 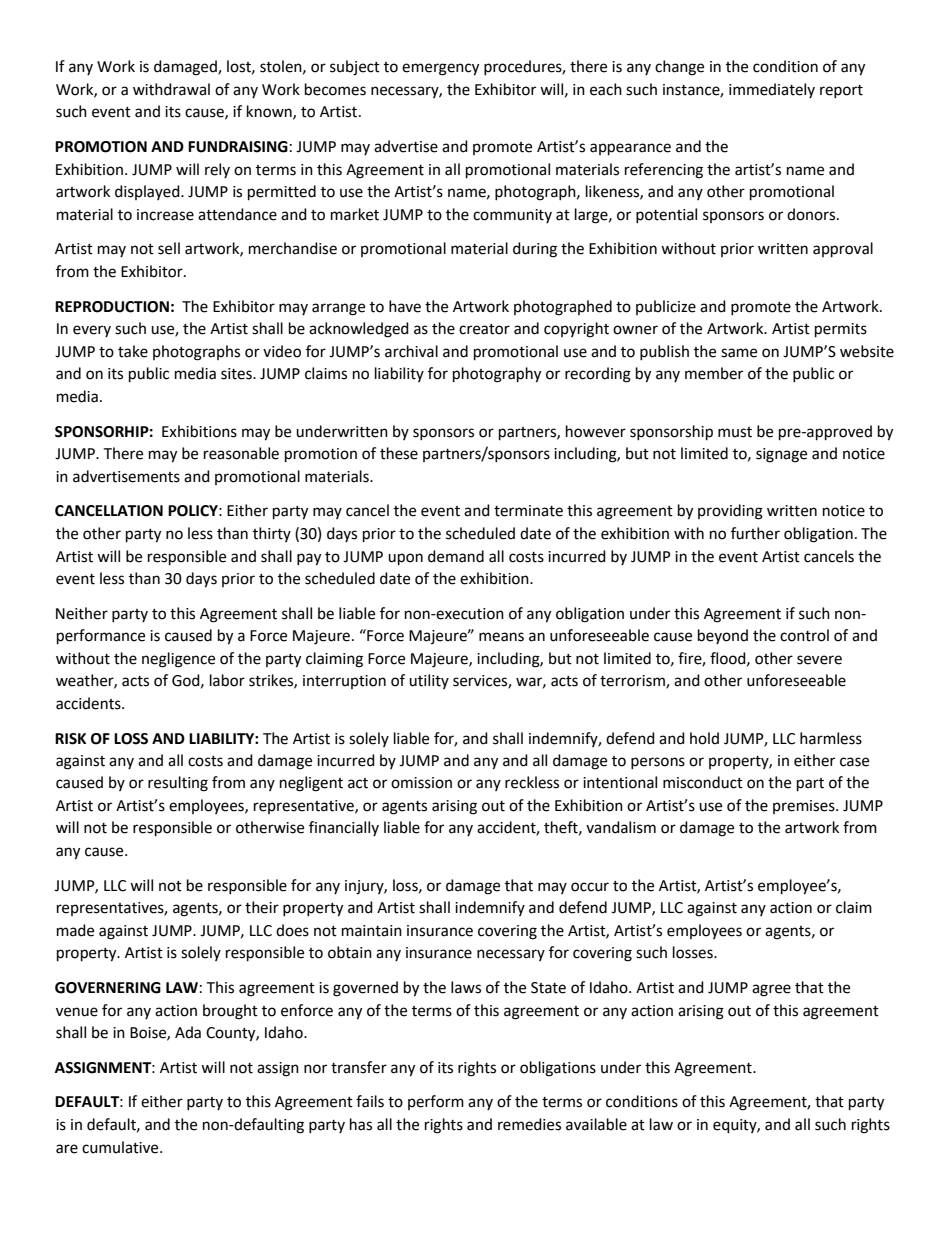 What do you see at coordinates (781, 455) in the screenshot?
I see `signage` at bounding box center [781, 455].
